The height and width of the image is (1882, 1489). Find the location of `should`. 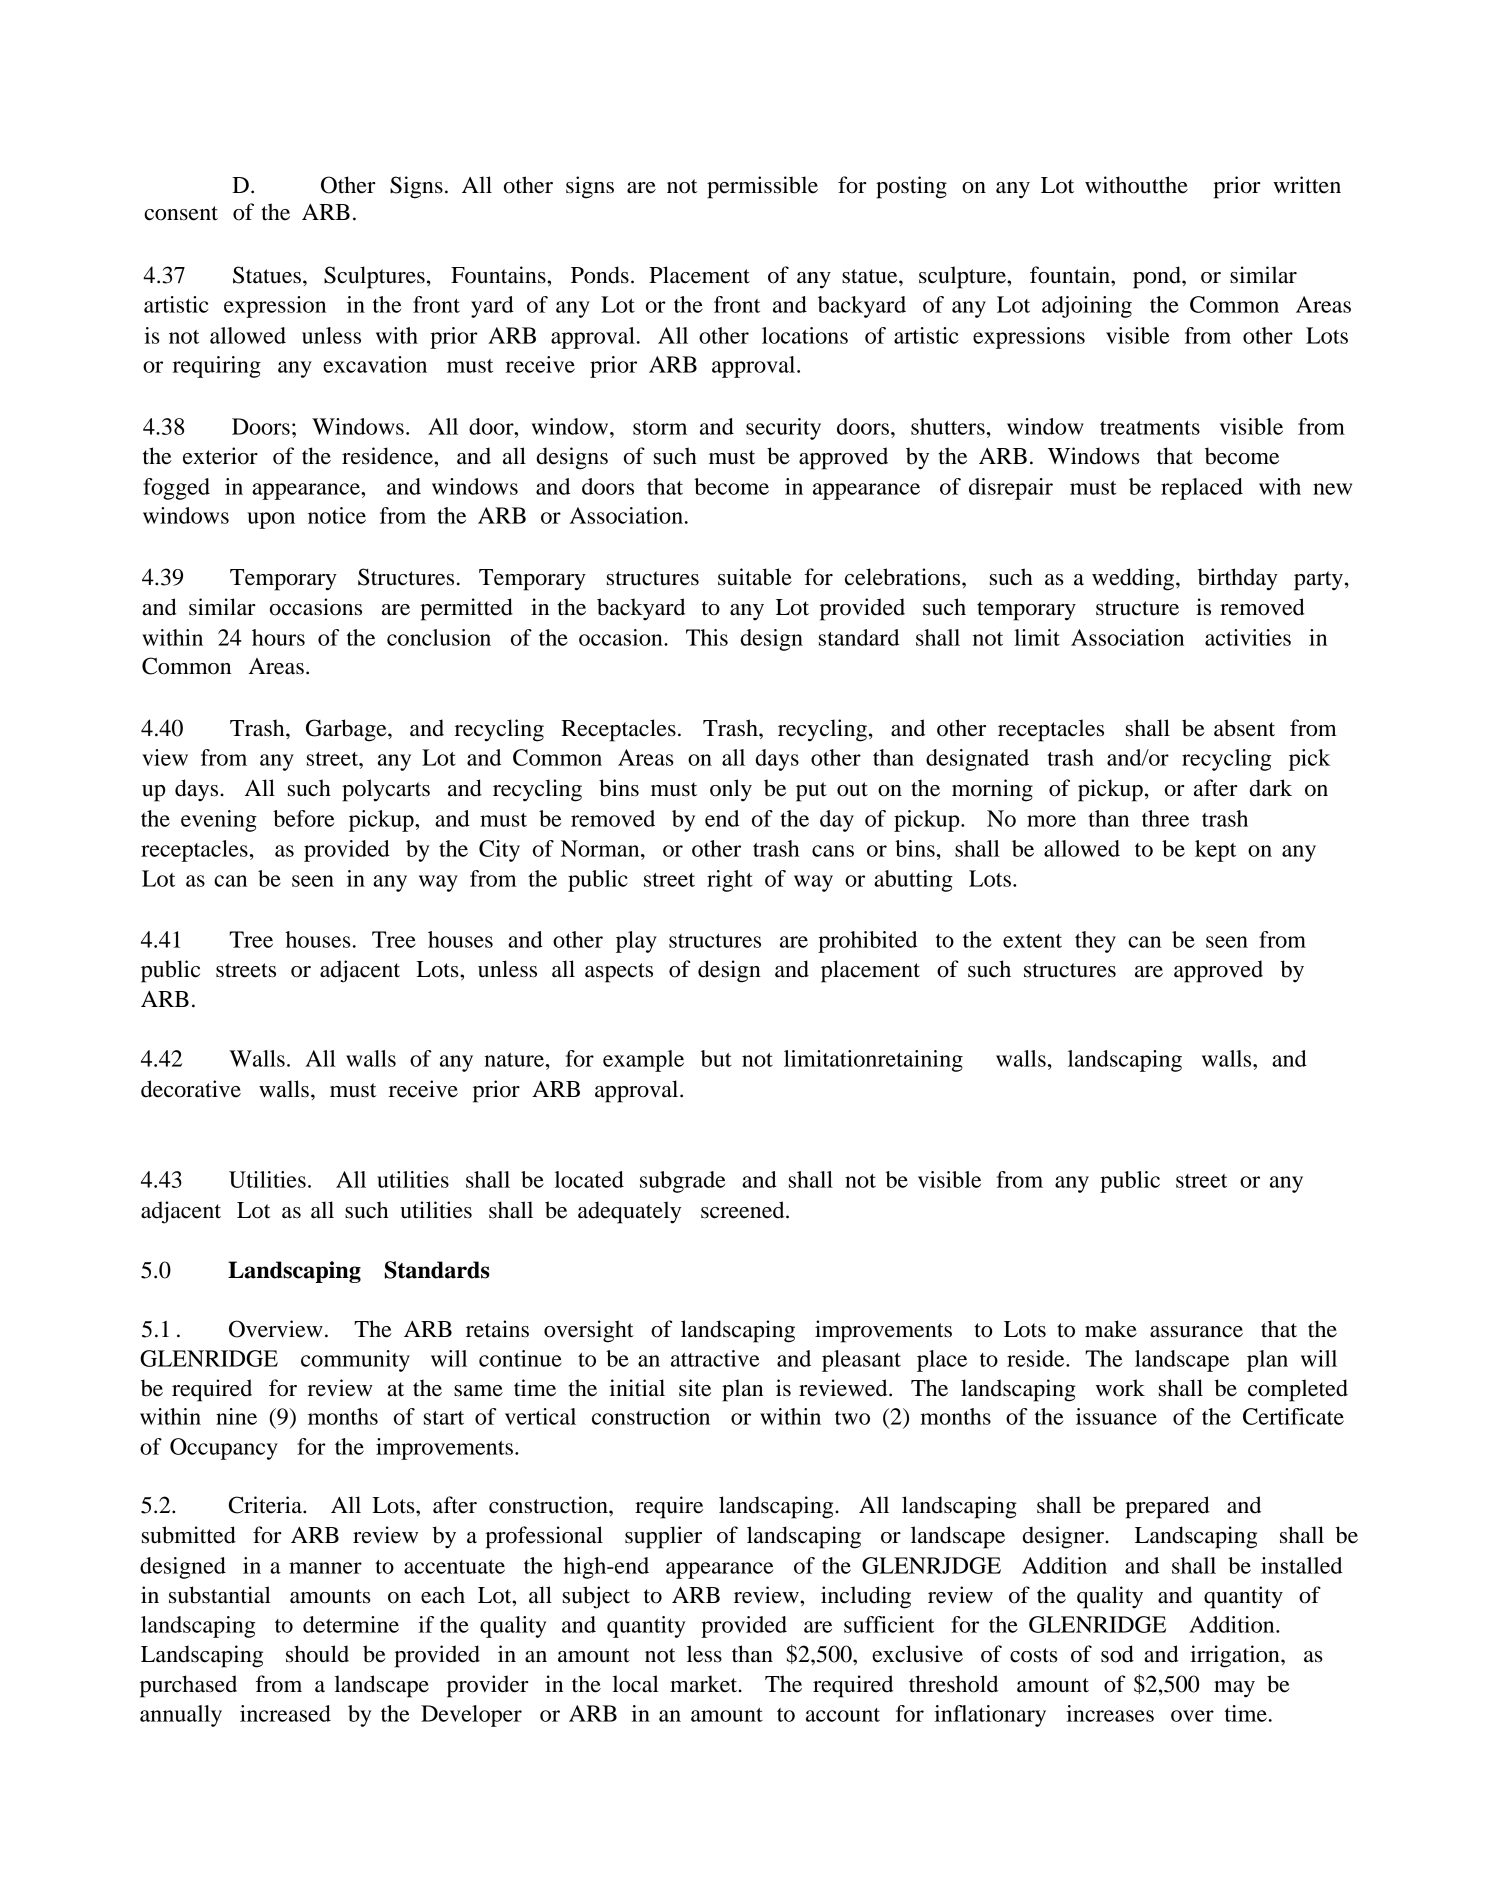

should is located at coordinates (317, 1654).
